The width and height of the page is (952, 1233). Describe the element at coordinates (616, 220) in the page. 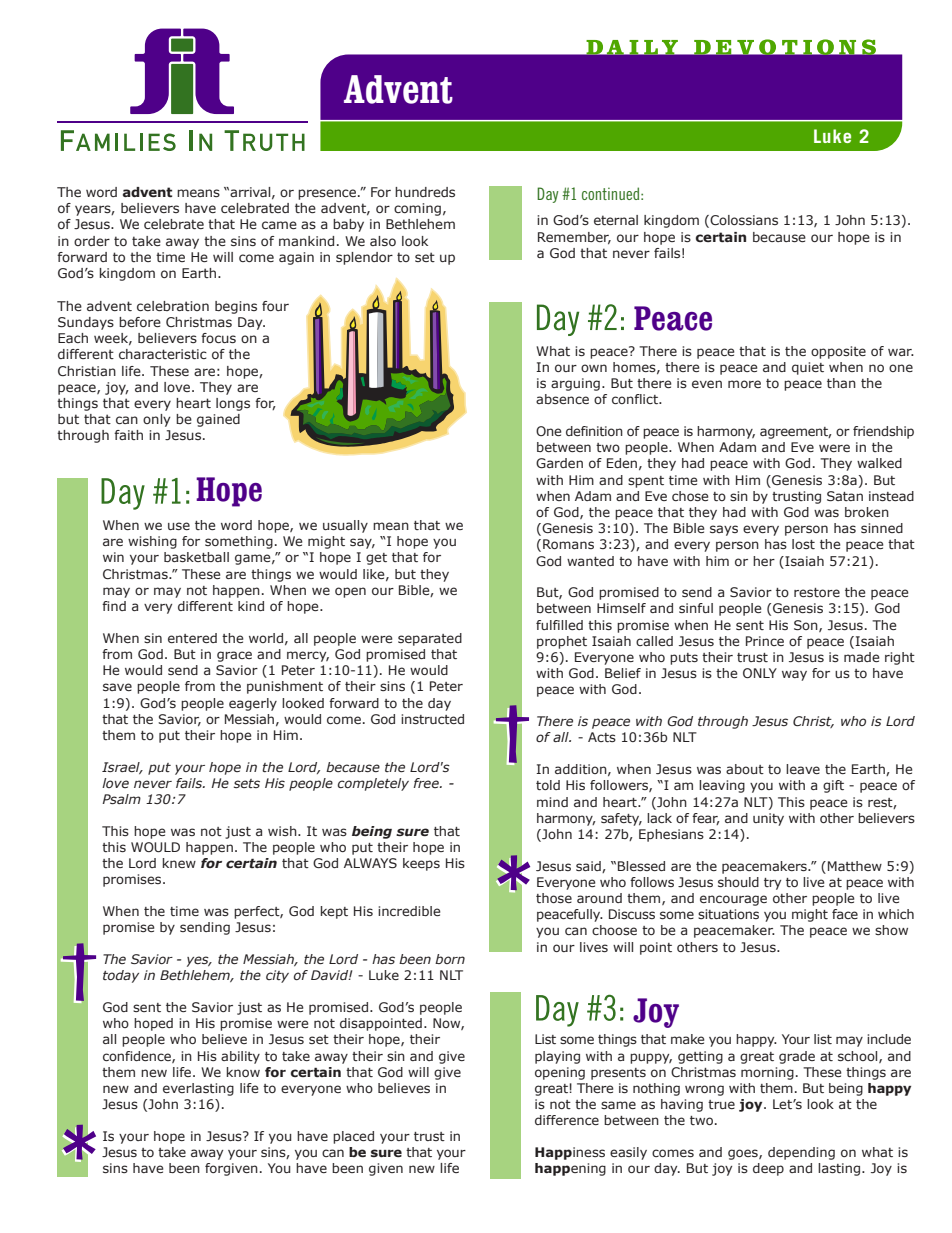

I see `eternal` at that location.
